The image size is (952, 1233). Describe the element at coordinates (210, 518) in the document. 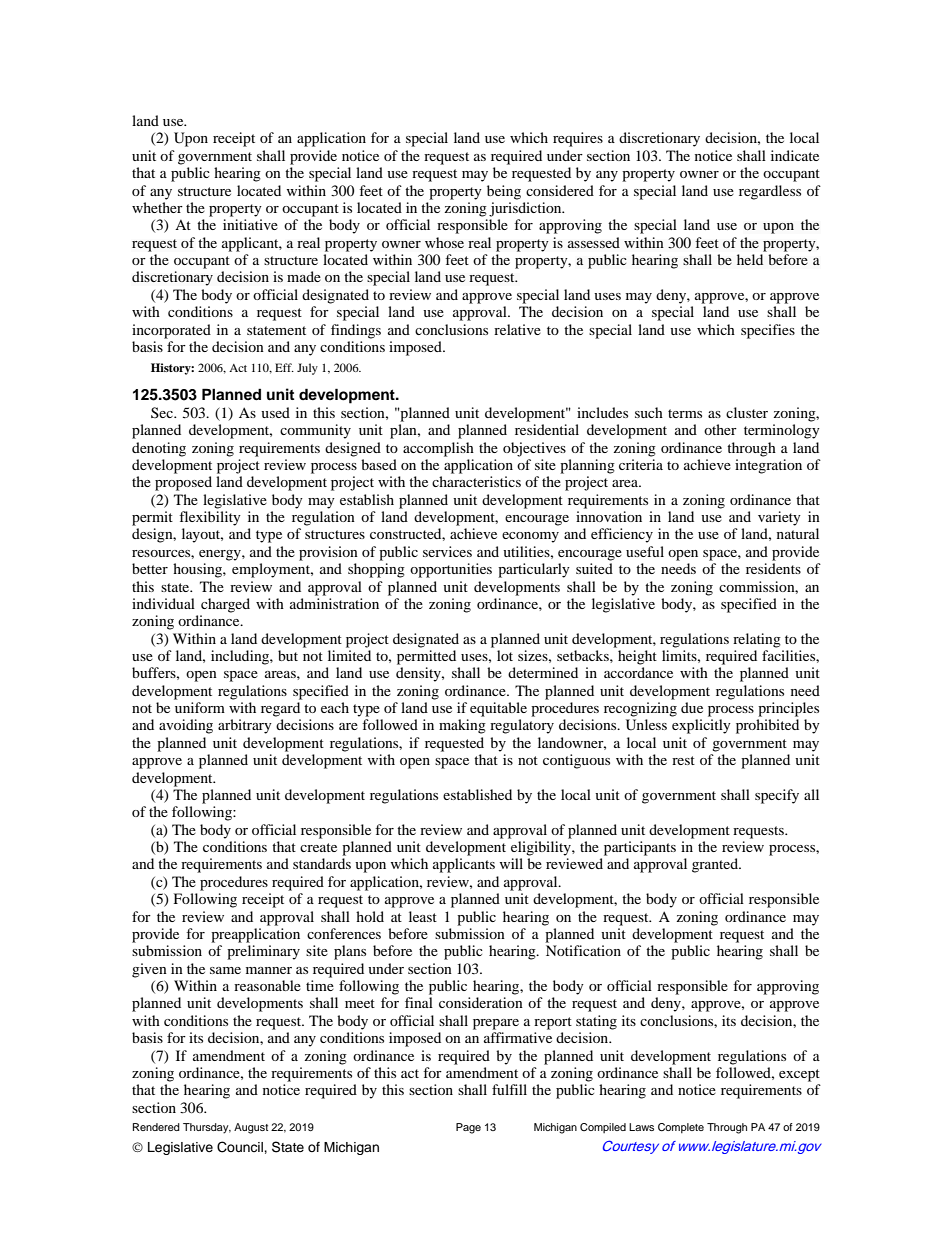

I see `flexibility` at that location.
